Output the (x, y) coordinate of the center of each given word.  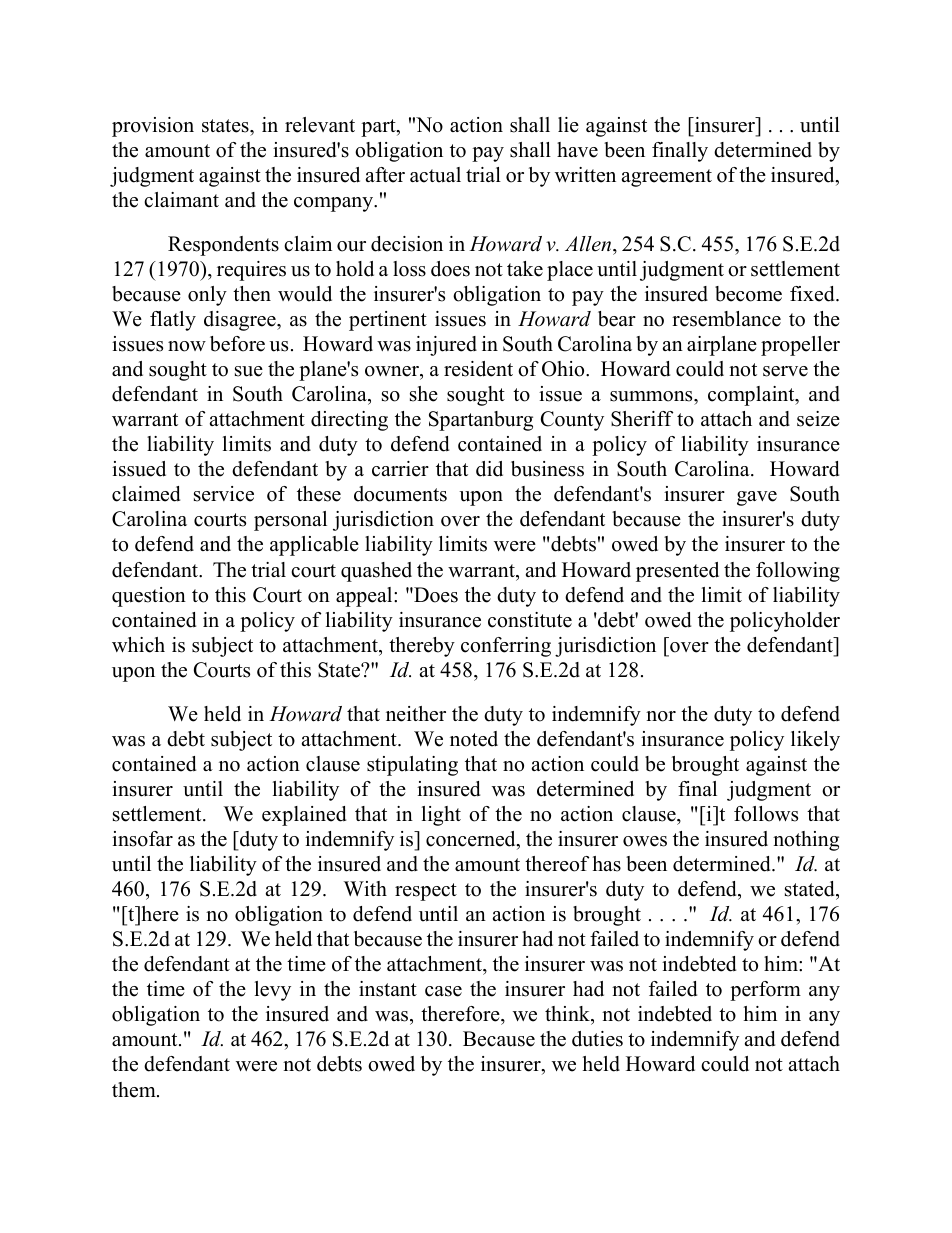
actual (435, 175)
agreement (667, 178)
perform (765, 991)
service (224, 494)
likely (815, 741)
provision (153, 127)
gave (757, 498)
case (443, 991)
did (489, 469)
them (135, 1090)
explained (304, 816)
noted (474, 739)
